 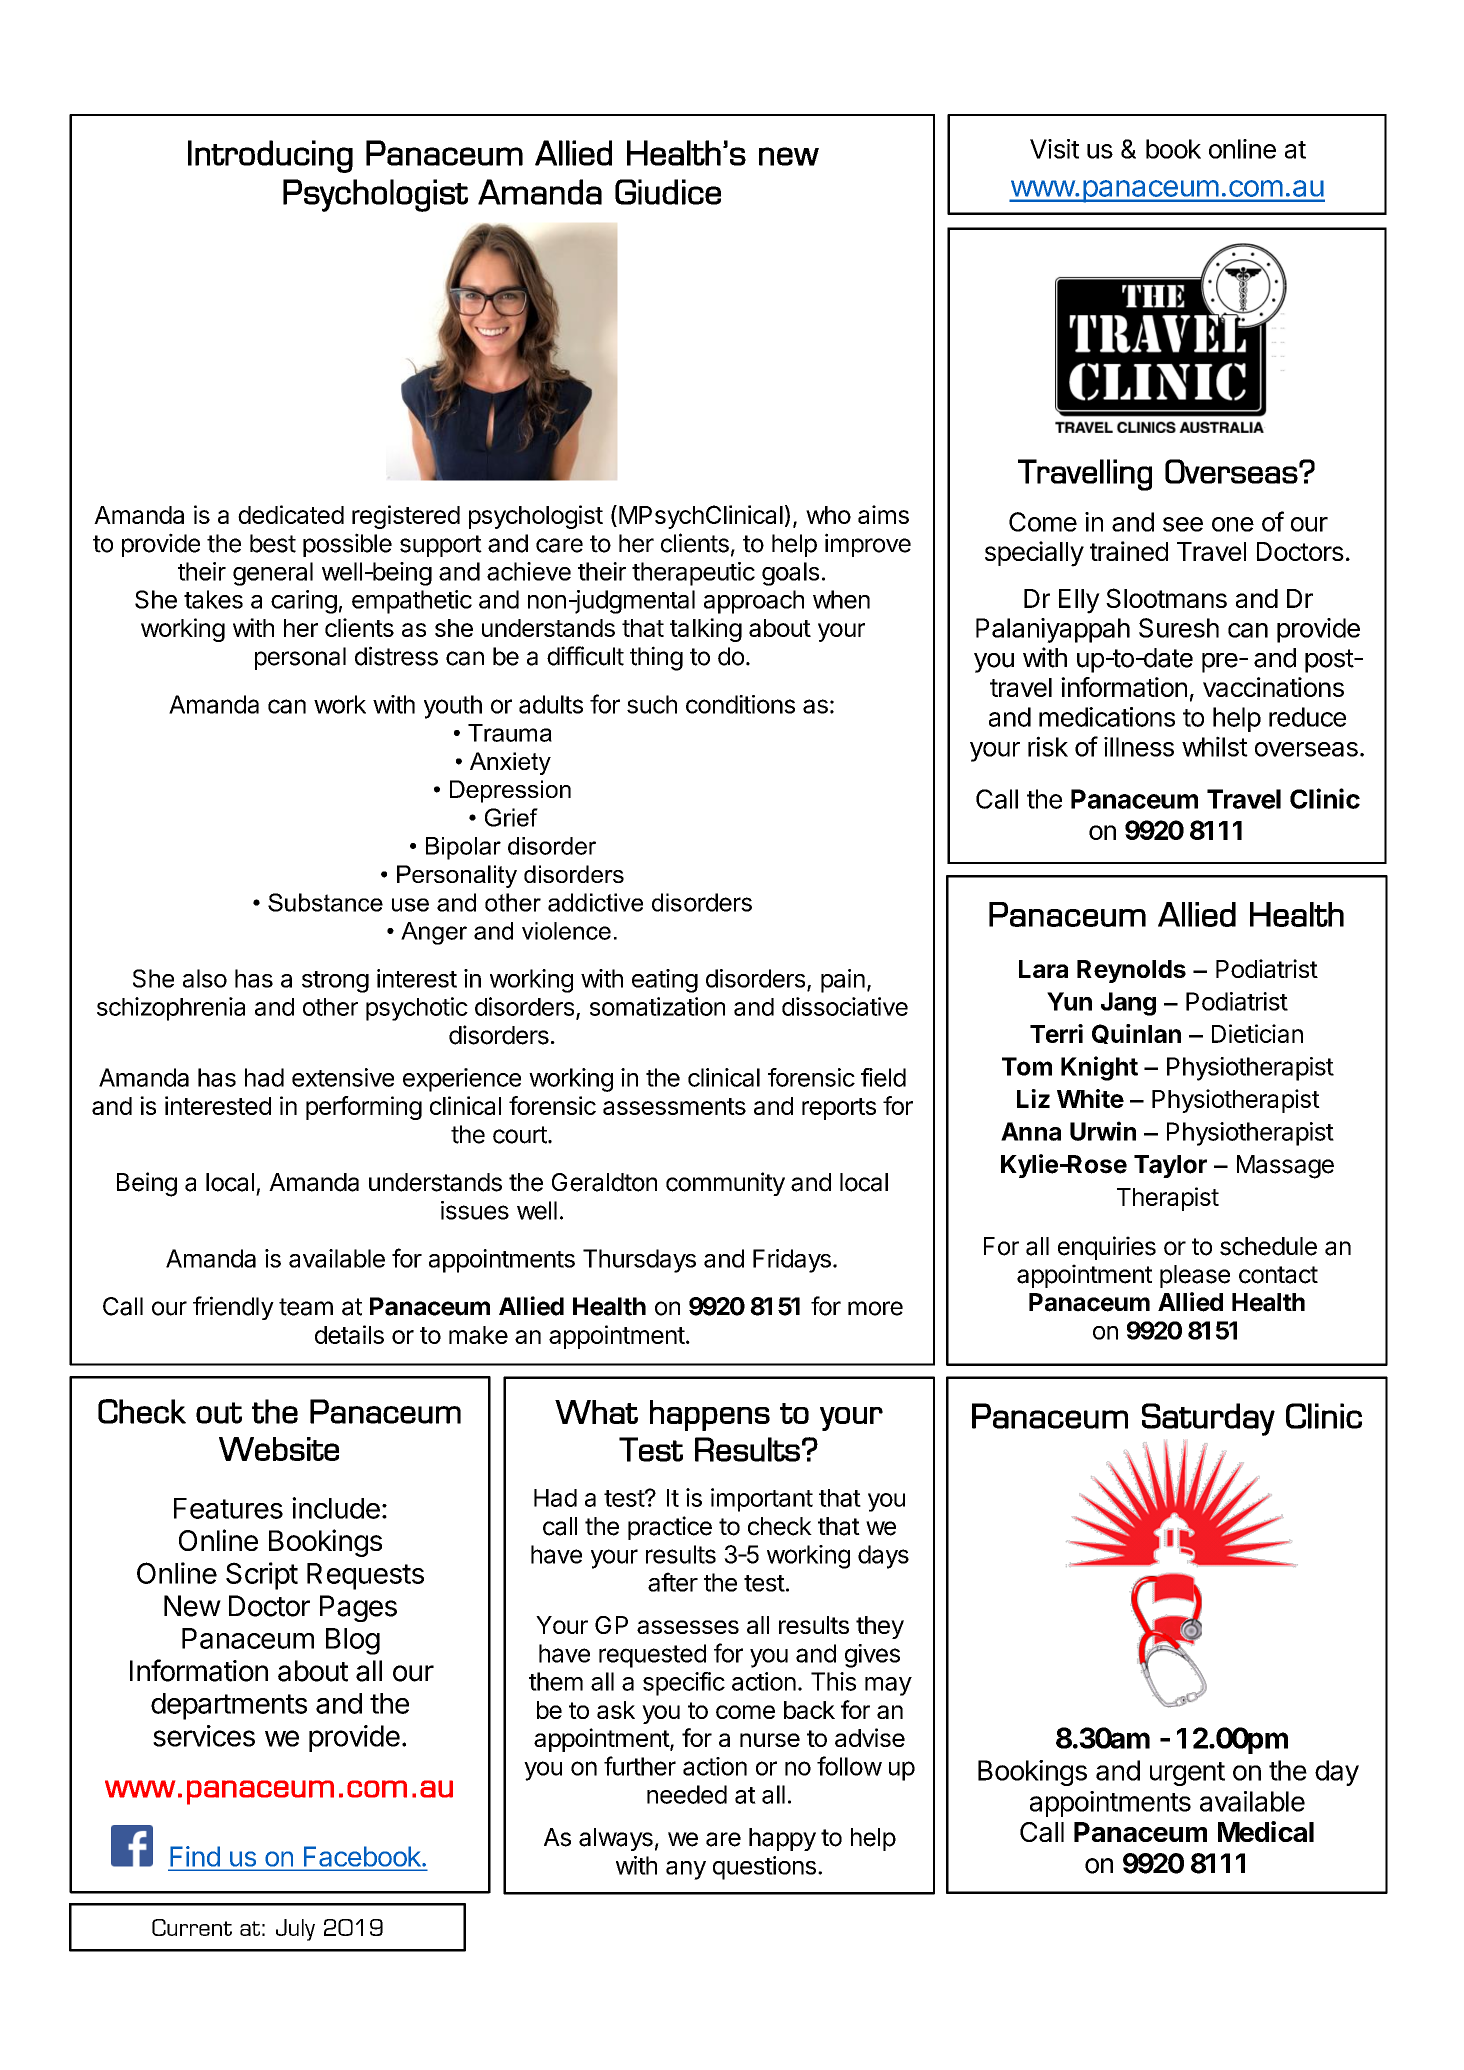 What do you see at coordinates (762, 1500) in the image?
I see `important` at bounding box center [762, 1500].
